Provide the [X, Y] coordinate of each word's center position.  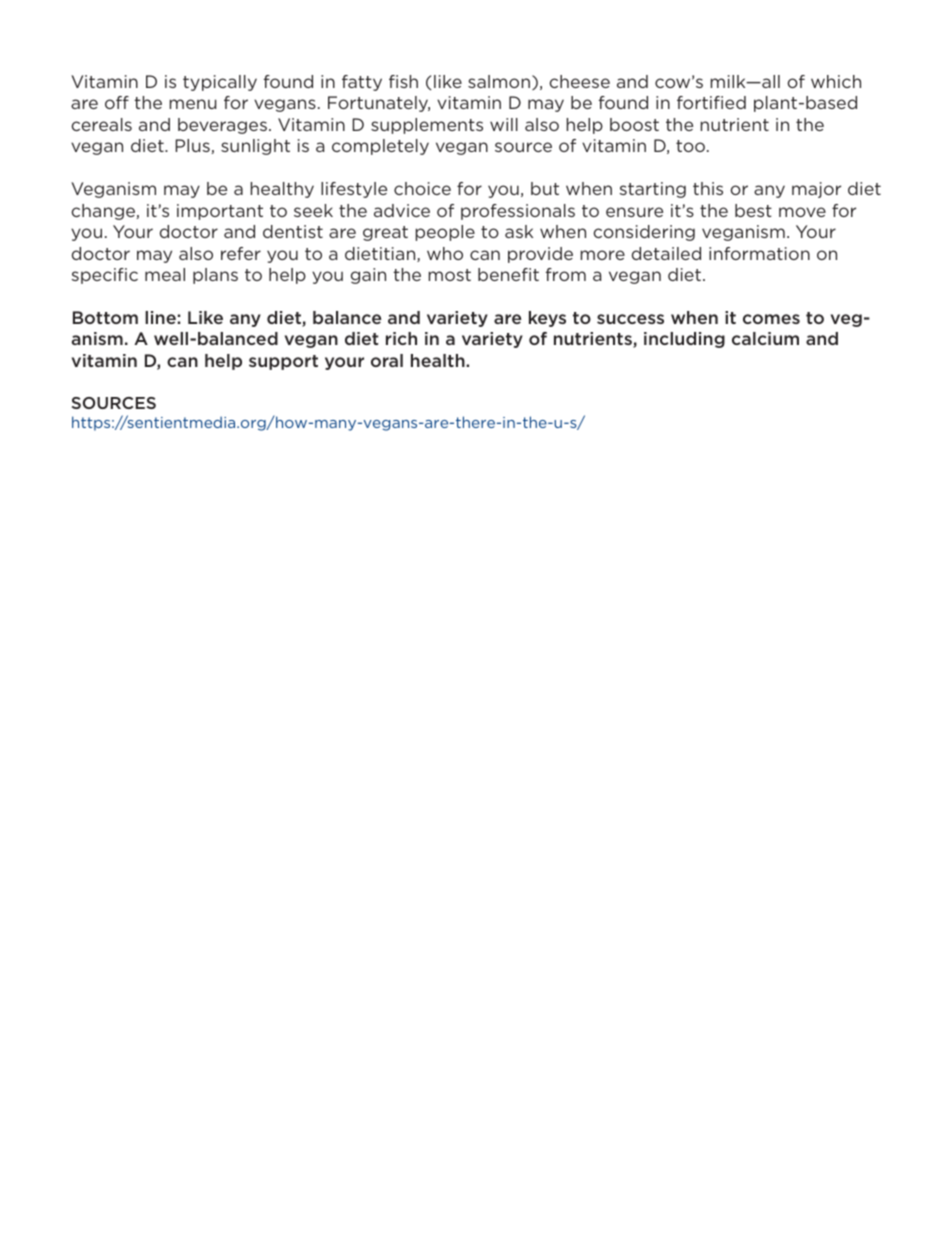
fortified [711, 102]
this [708, 188]
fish [403, 81]
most [450, 275]
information [759, 253]
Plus [192, 145]
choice [422, 188]
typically [220, 83]
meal [165, 274]
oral [387, 360]
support [283, 362]
